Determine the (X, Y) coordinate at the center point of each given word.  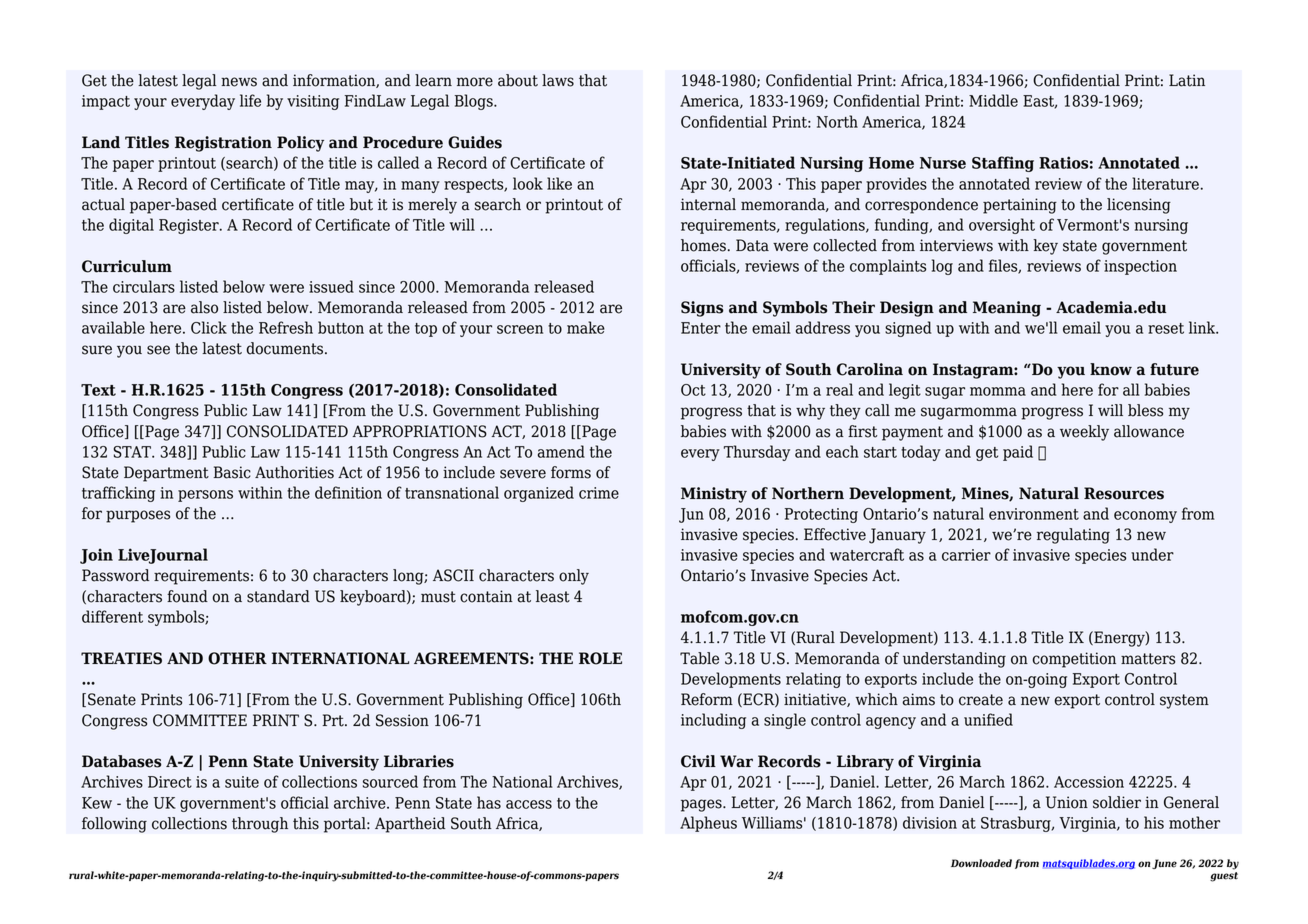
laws (558, 80)
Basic (232, 472)
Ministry (714, 495)
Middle (993, 100)
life (250, 100)
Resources (1124, 493)
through (260, 825)
